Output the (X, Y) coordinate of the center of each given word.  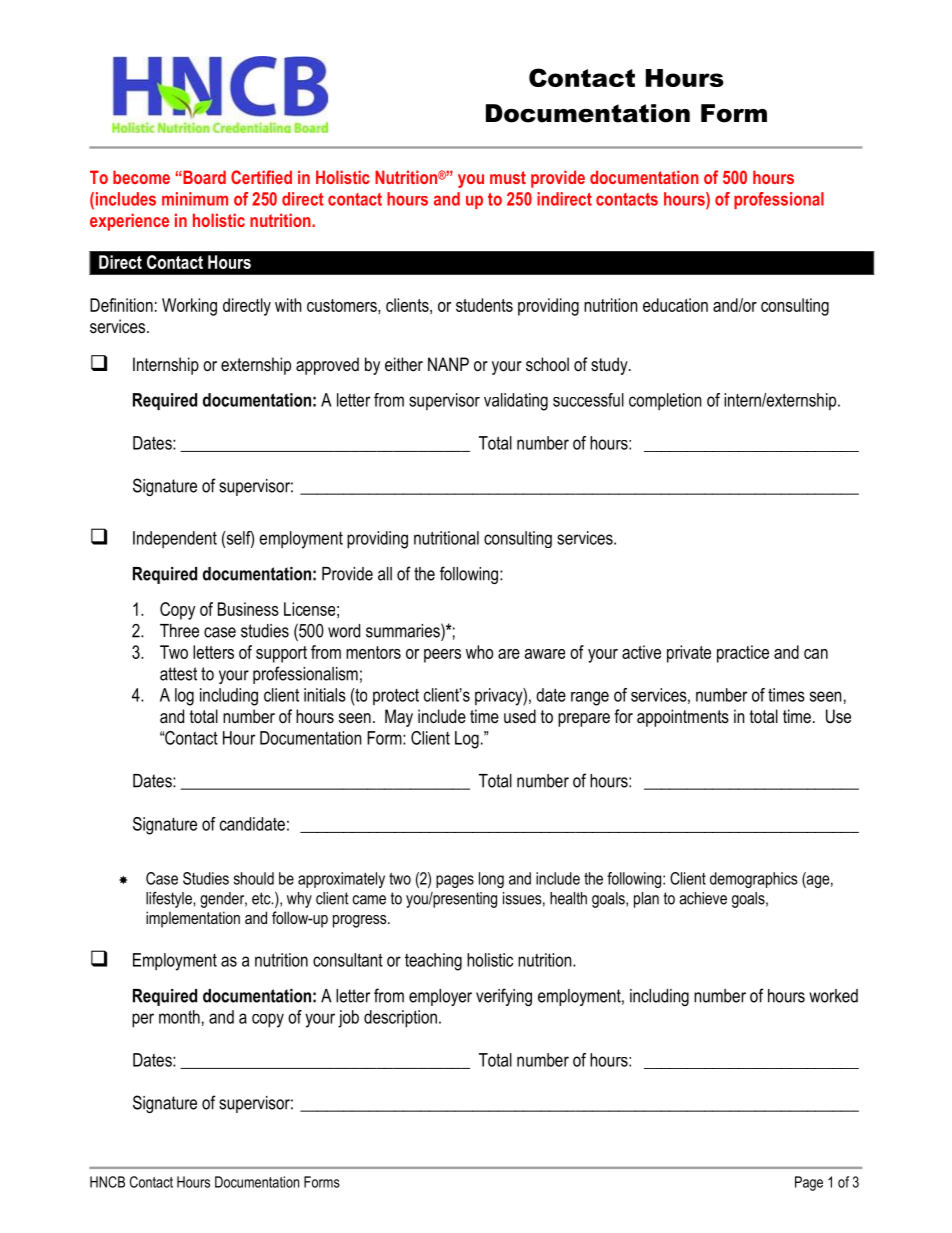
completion (665, 401)
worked (833, 996)
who (479, 652)
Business (248, 609)
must (508, 177)
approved (327, 366)
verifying (504, 997)
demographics (753, 880)
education (675, 305)
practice (743, 654)
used (520, 716)
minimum (195, 199)
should (254, 878)
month (179, 1017)
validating (516, 402)
